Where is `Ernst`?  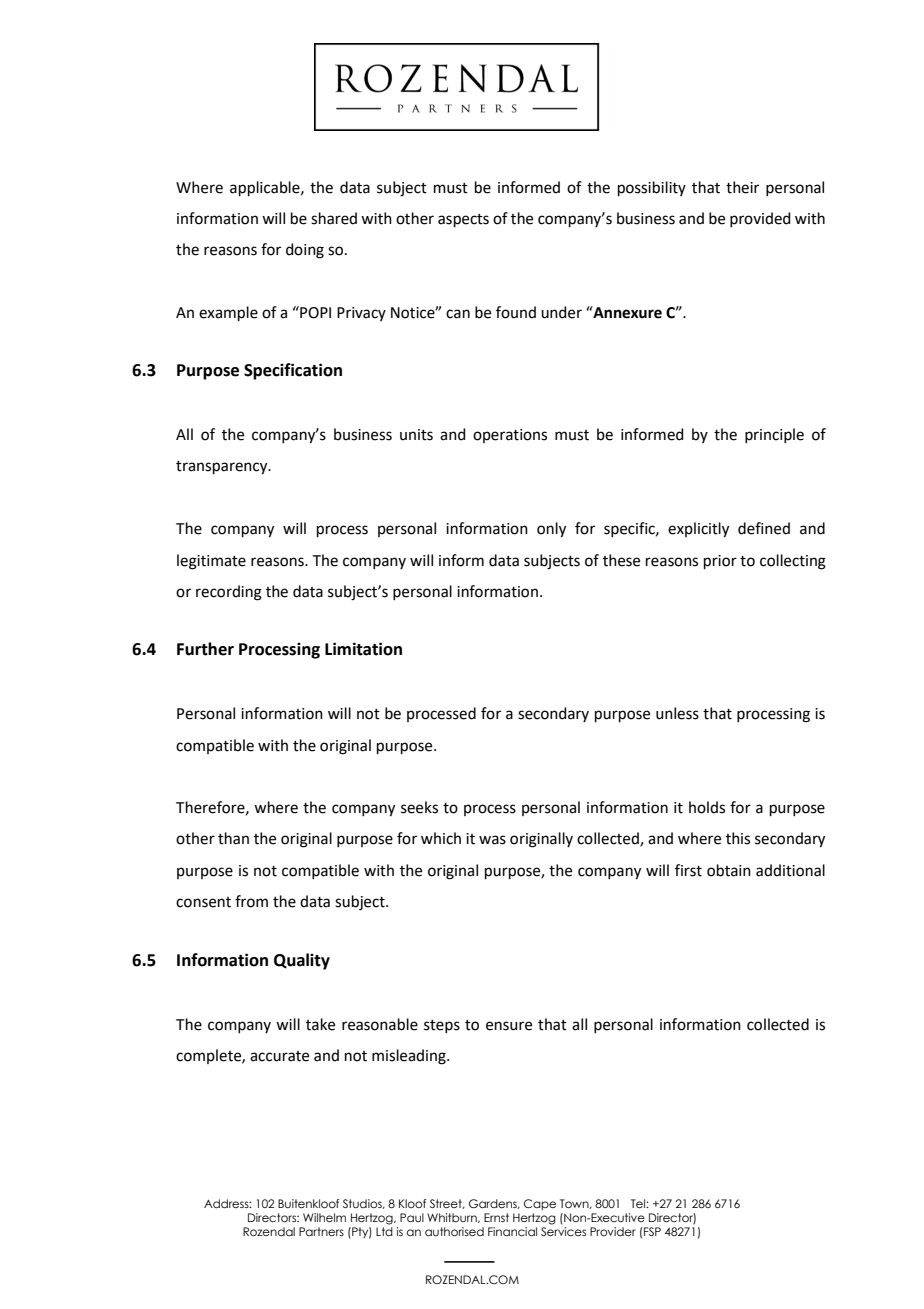 Ernst is located at coordinates (496, 1217).
